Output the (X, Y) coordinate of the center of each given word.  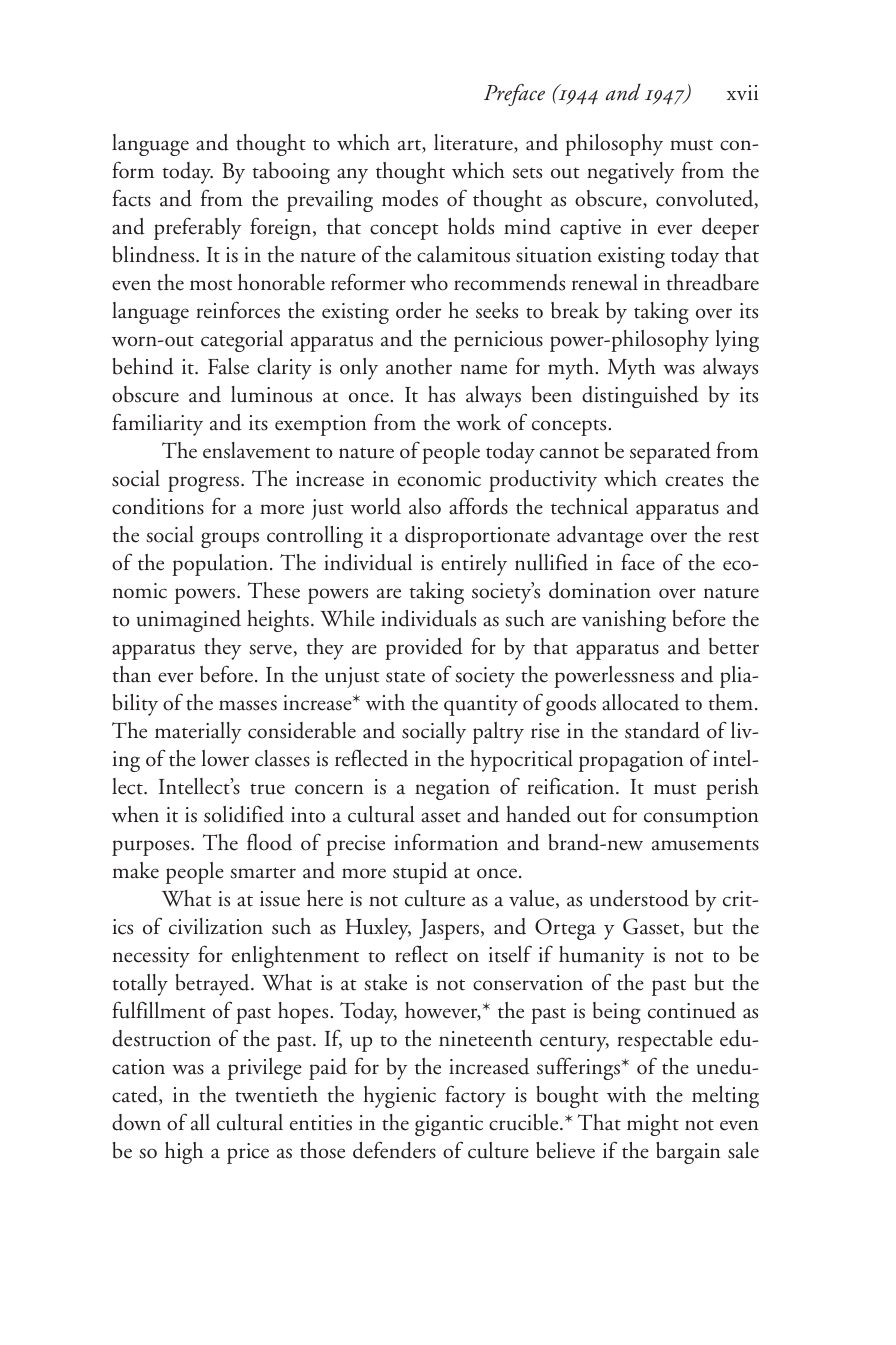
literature (474, 143)
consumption (701, 817)
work (478, 422)
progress (205, 484)
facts (131, 198)
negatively (631, 173)
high (184, 1153)
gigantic (449, 1125)
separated (670, 453)
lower (225, 758)
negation (452, 789)
